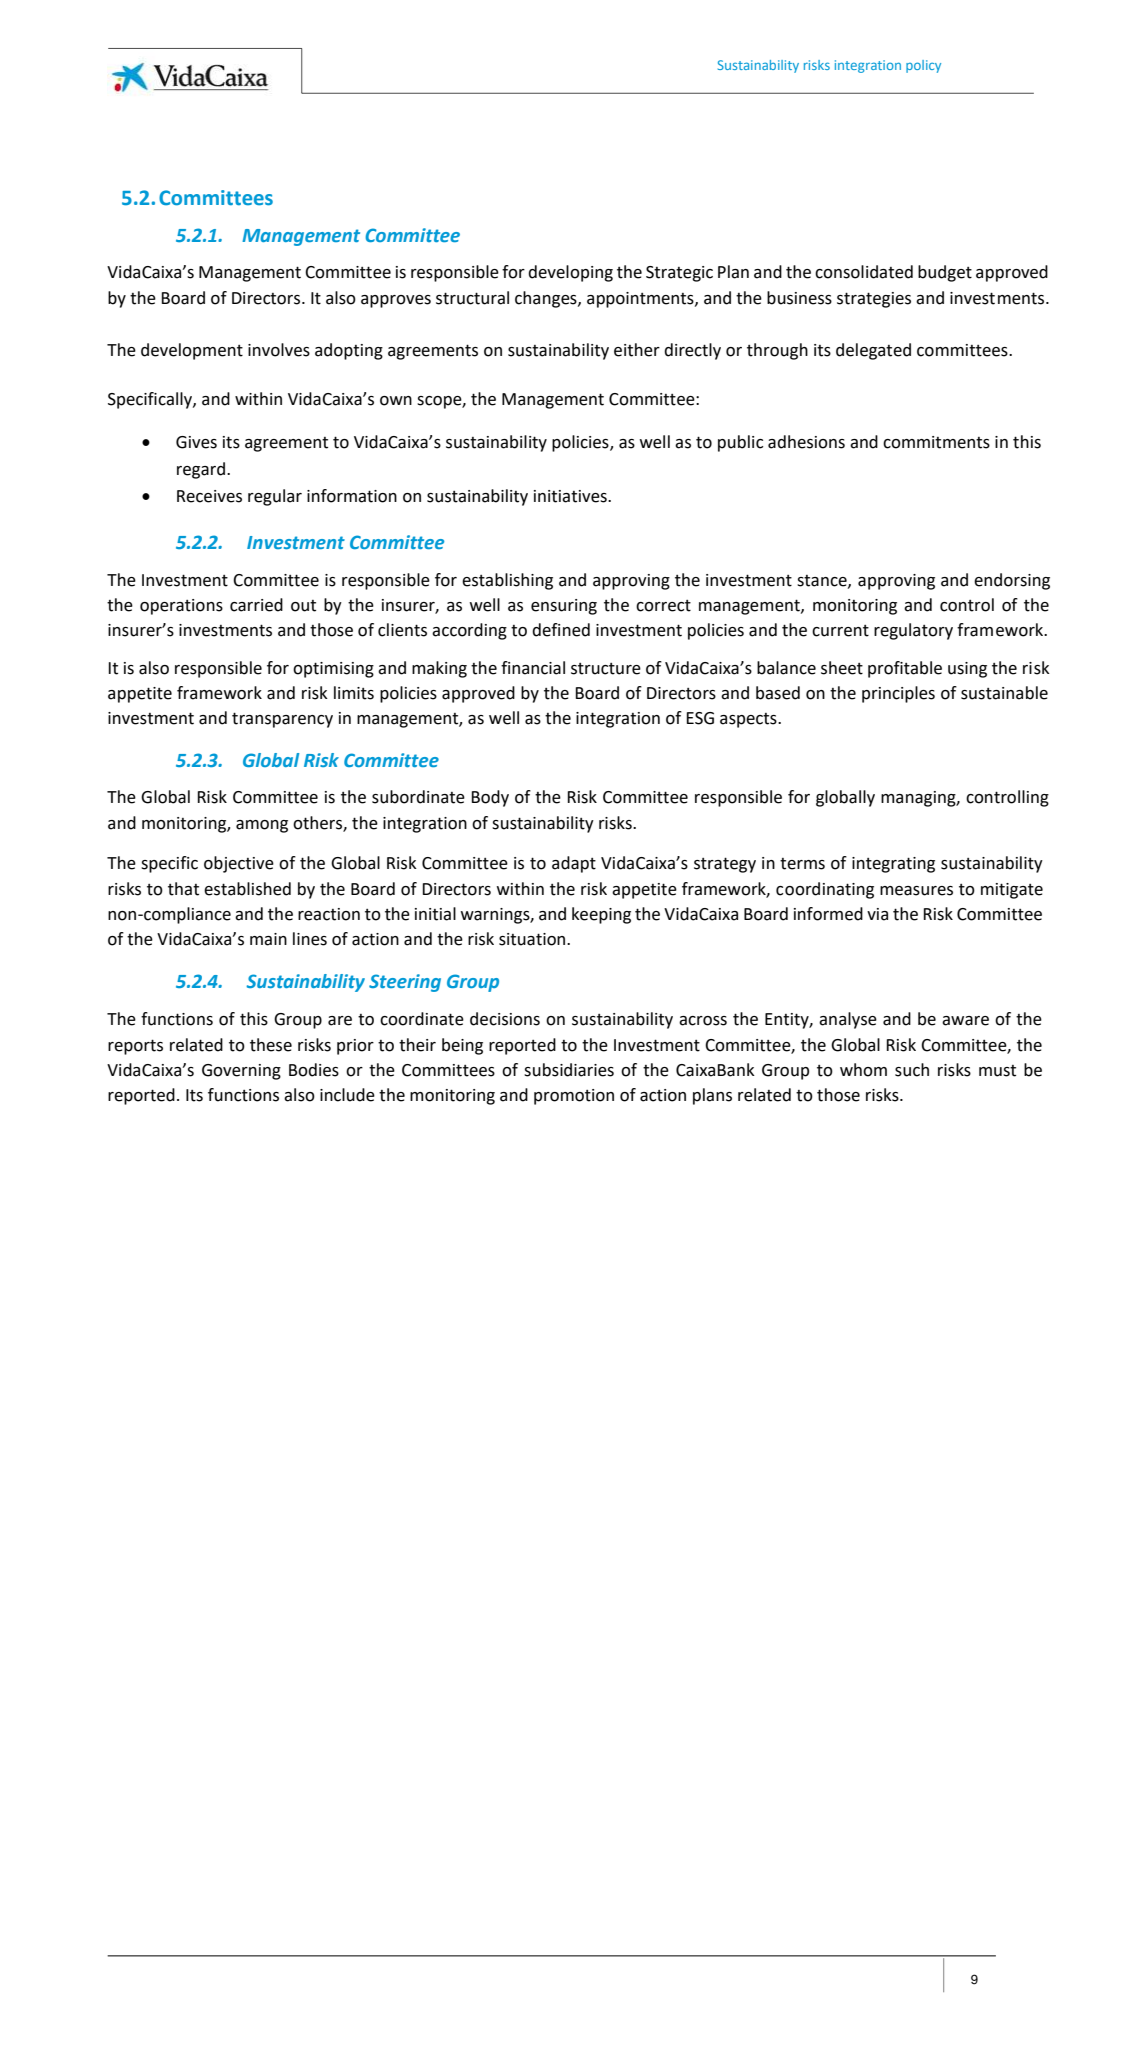  I want to click on policy, so click(923, 66).
